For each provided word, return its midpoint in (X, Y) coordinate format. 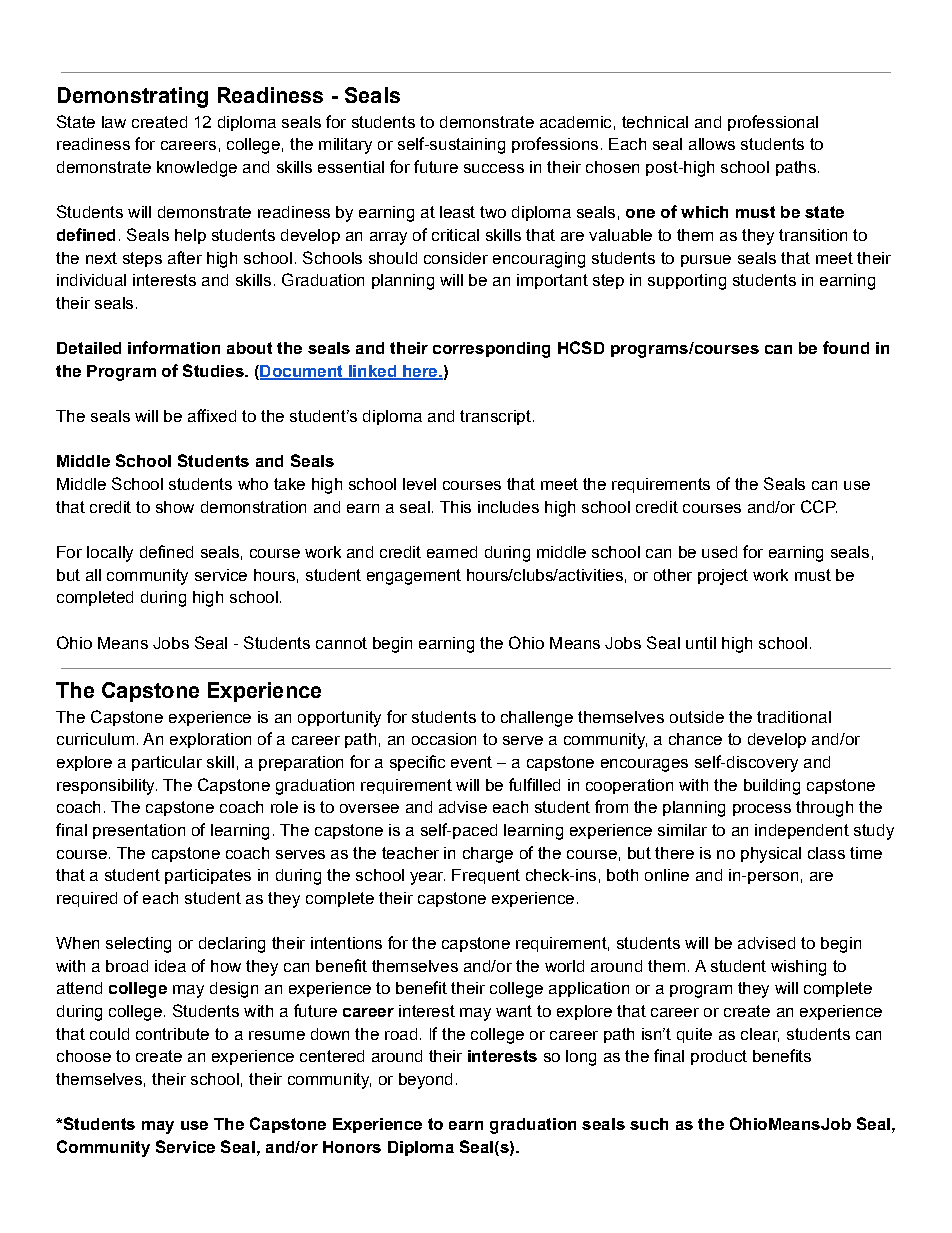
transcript (495, 417)
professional (773, 123)
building (772, 787)
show (175, 507)
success (494, 168)
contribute (172, 1034)
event (471, 762)
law (114, 122)
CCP (819, 506)
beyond (425, 1081)
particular (167, 763)
